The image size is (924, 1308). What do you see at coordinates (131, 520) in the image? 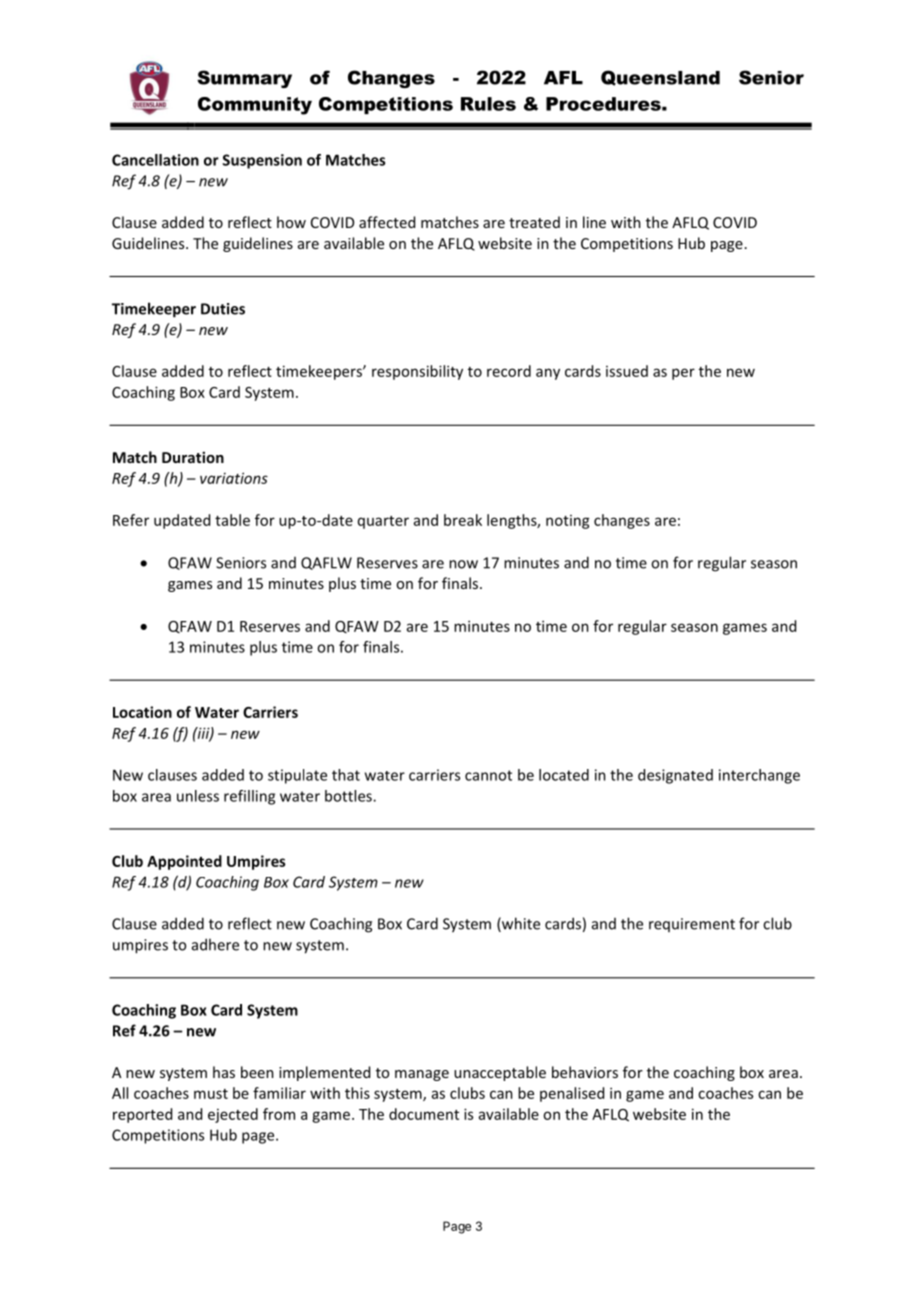
I see `Refer` at bounding box center [131, 520].
